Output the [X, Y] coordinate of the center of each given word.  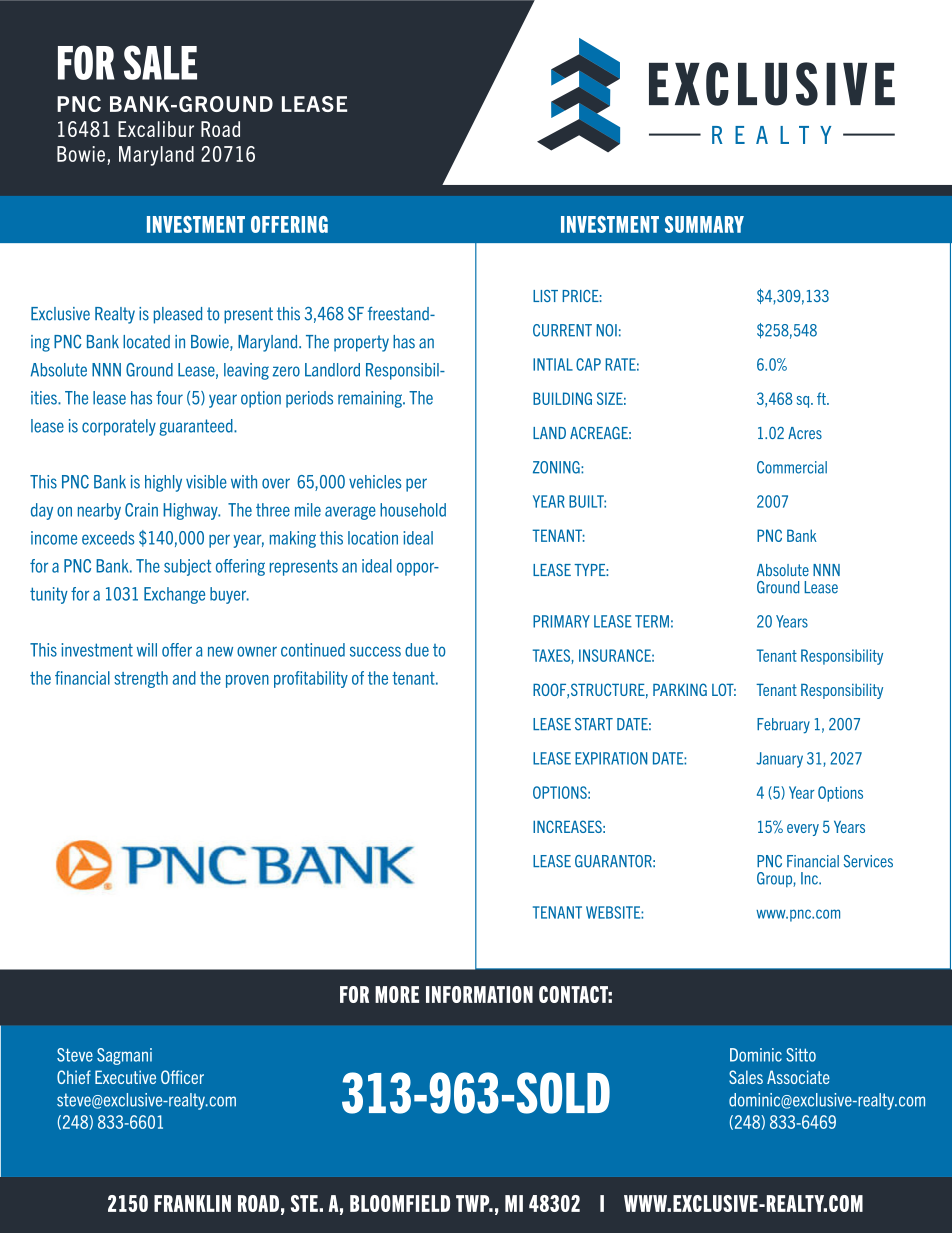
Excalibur [156, 129]
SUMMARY [704, 224]
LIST [545, 296]
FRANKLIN [192, 1203]
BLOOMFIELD [400, 1203]
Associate [798, 1077]
